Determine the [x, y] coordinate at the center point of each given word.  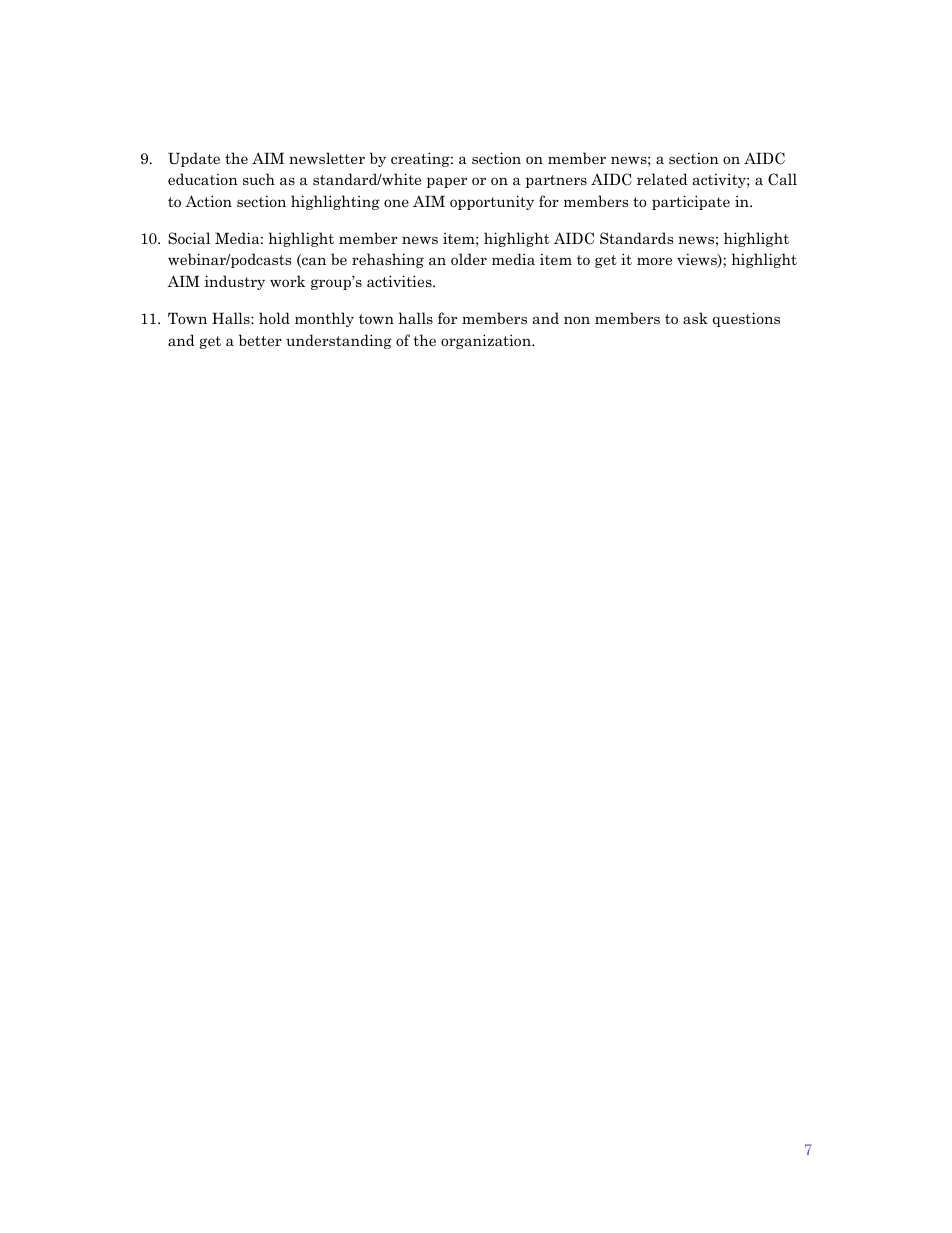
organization [487, 341]
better [260, 340]
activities [400, 281]
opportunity [492, 202]
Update [194, 159]
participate [691, 202]
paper [447, 182]
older [469, 259]
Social [189, 238]
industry [235, 282]
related [662, 179]
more [654, 261]
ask [695, 318]
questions [746, 319]
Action [208, 201]
